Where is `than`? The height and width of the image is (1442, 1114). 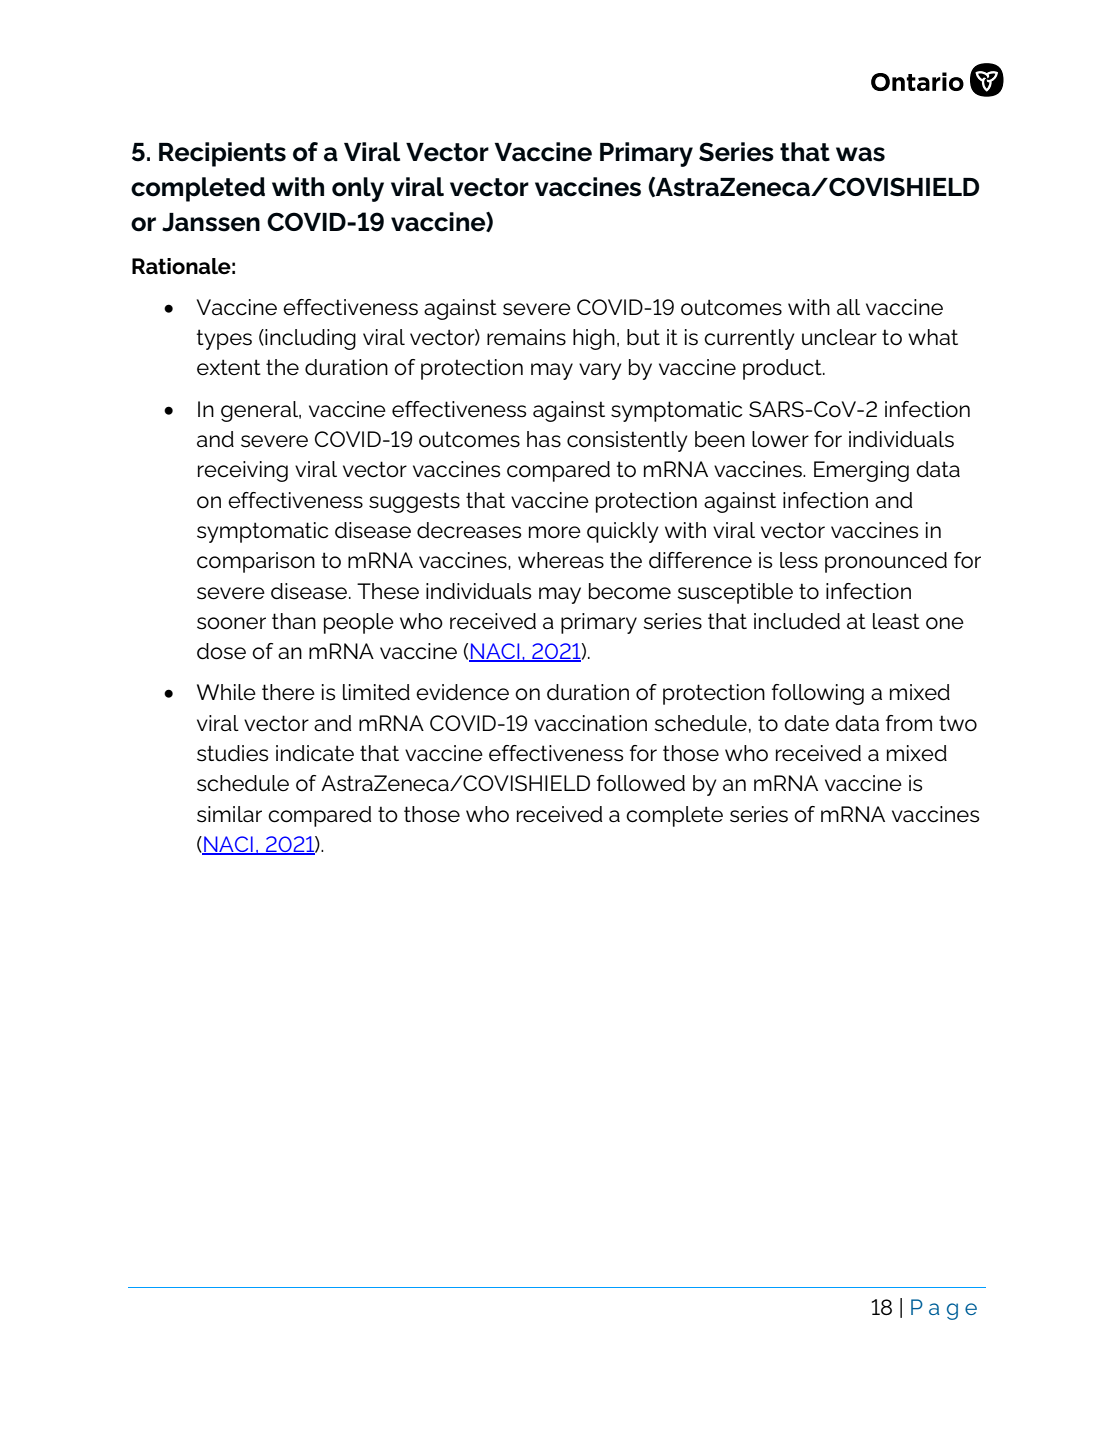
than is located at coordinates (294, 621).
